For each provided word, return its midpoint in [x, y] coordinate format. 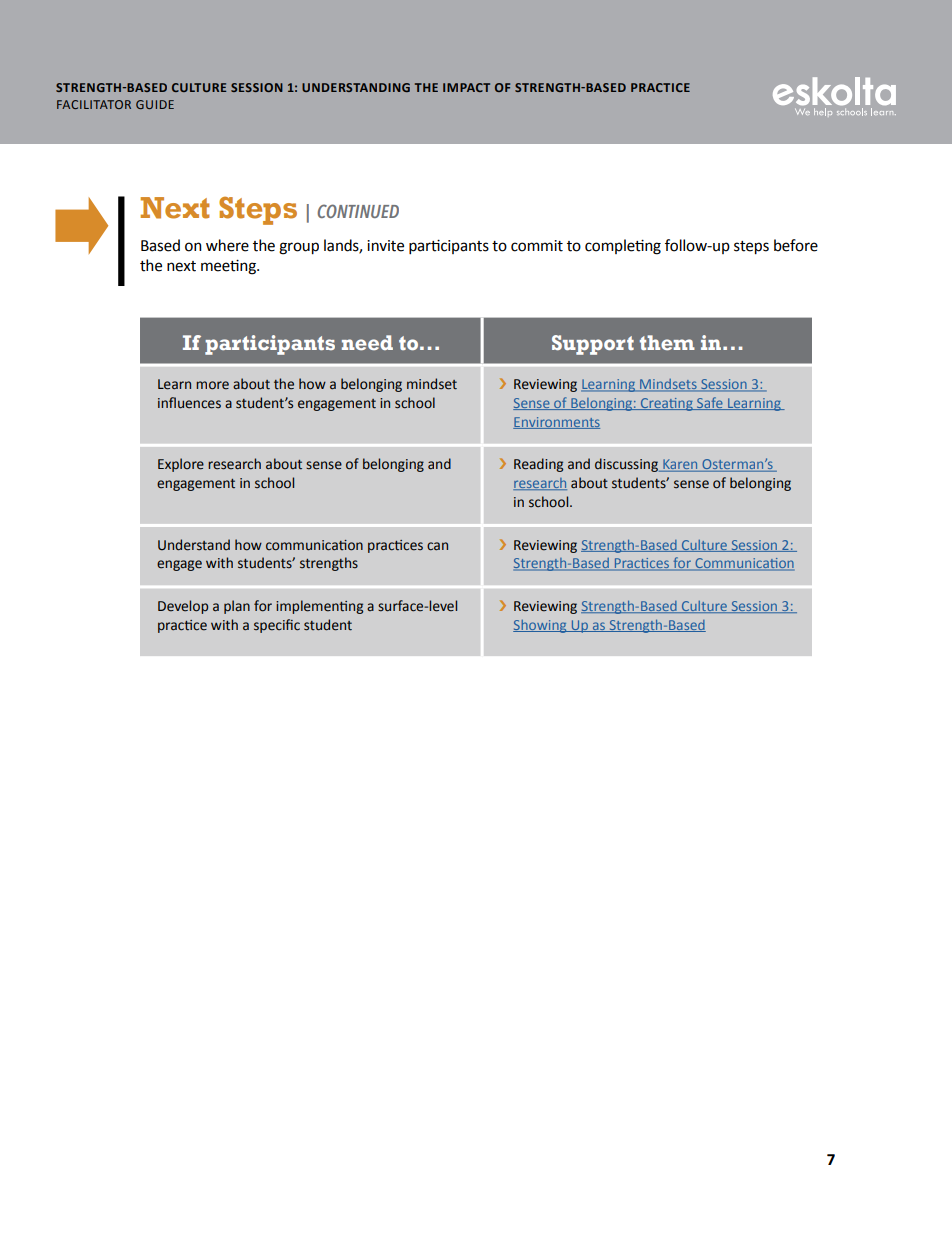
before [796, 245]
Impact [466, 87]
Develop [183, 607]
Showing [541, 626]
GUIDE [155, 104]
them [667, 343]
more [212, 385]
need [367, 343]
